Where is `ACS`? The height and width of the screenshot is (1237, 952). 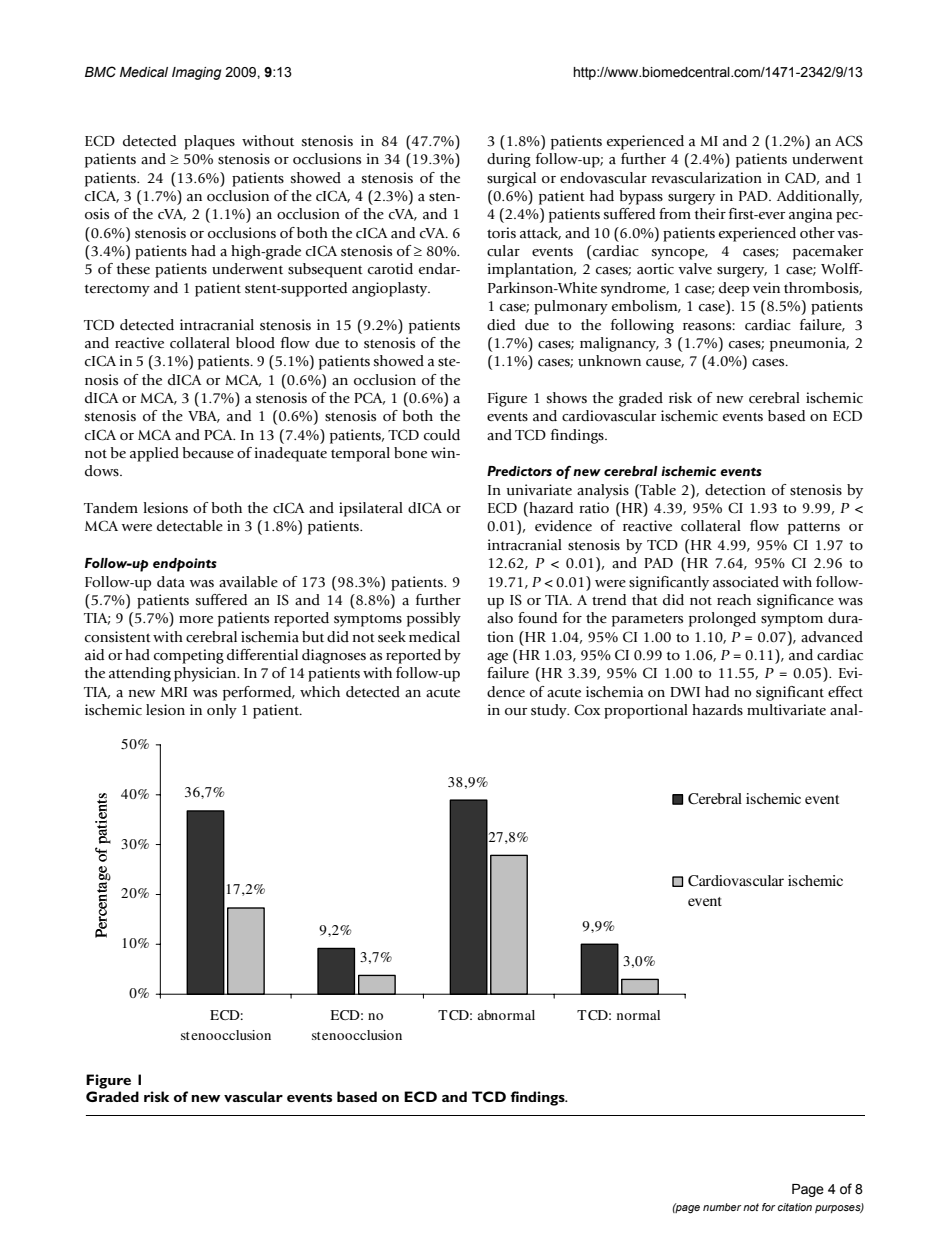 ACS is located at coordinates (849, 141).
